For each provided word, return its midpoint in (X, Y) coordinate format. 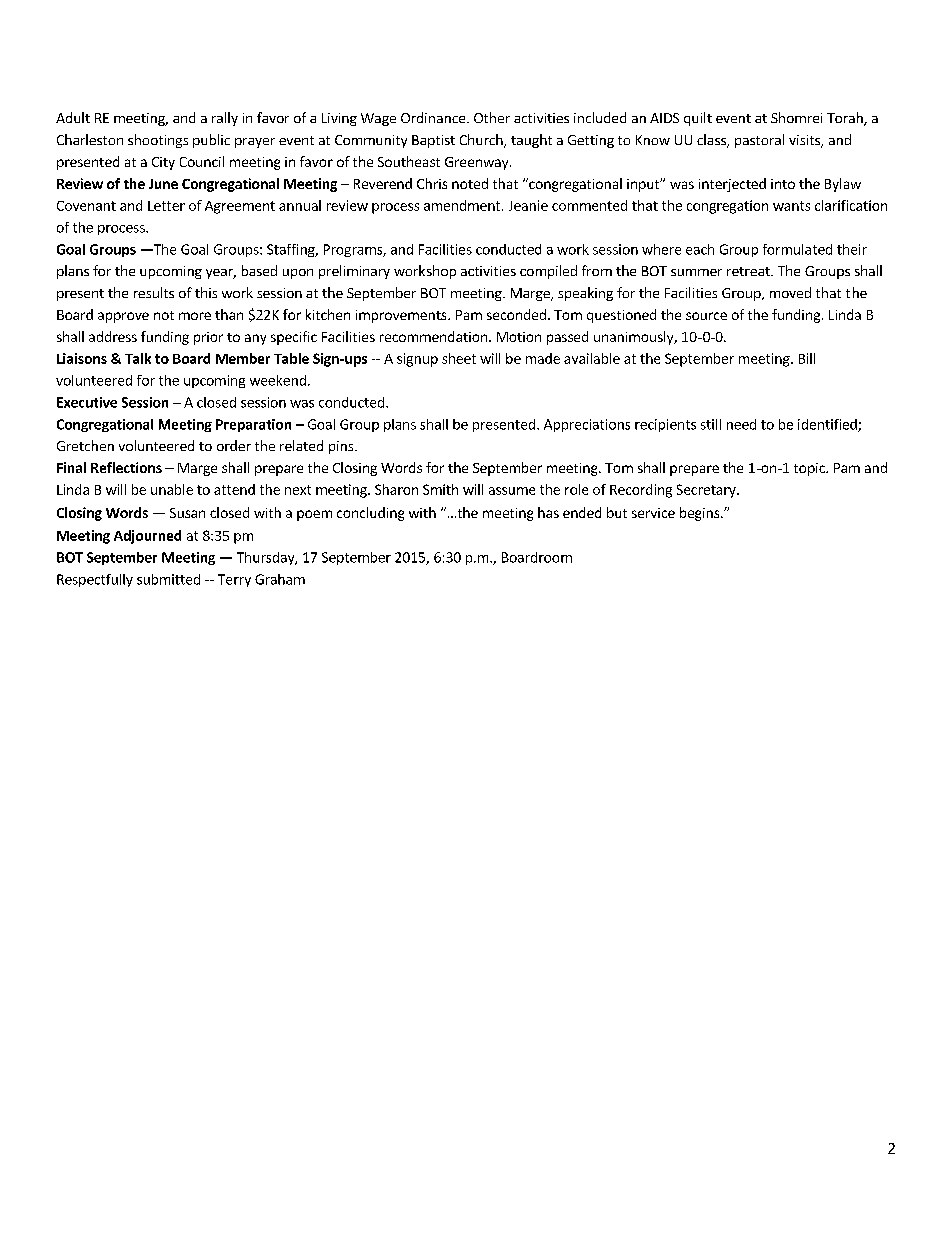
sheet (459, 358)
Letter (166, 206)
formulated (797, 249)
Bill (807, 358)
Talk (138, 358)
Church (482, 141)
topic (810, 469)
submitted (168, 579)
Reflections (126, 467)
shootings (158, 141)
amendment (463, 205)
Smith (440, 489)
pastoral (759, 141)
